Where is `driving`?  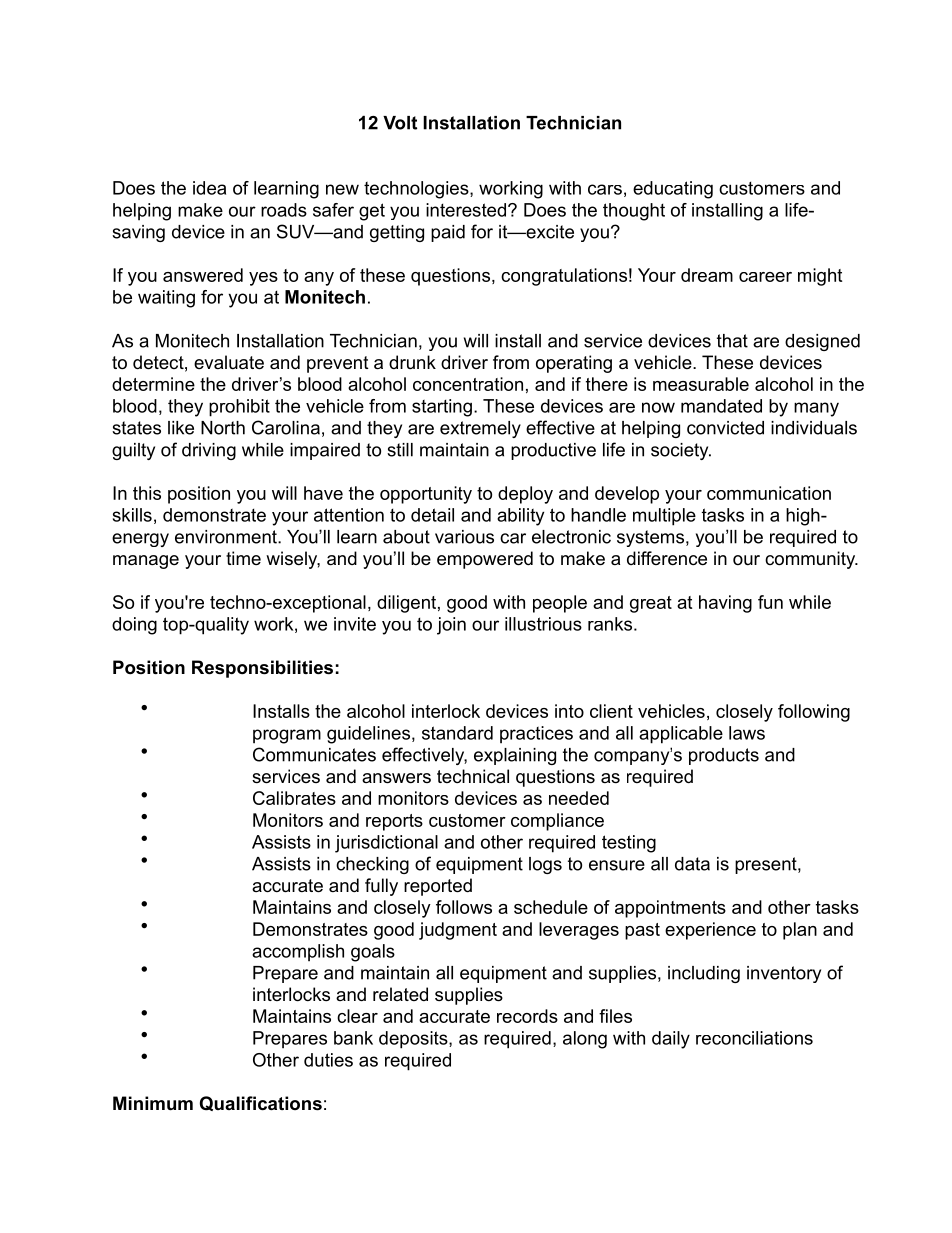
driving is located at coordinates (209, 451).
